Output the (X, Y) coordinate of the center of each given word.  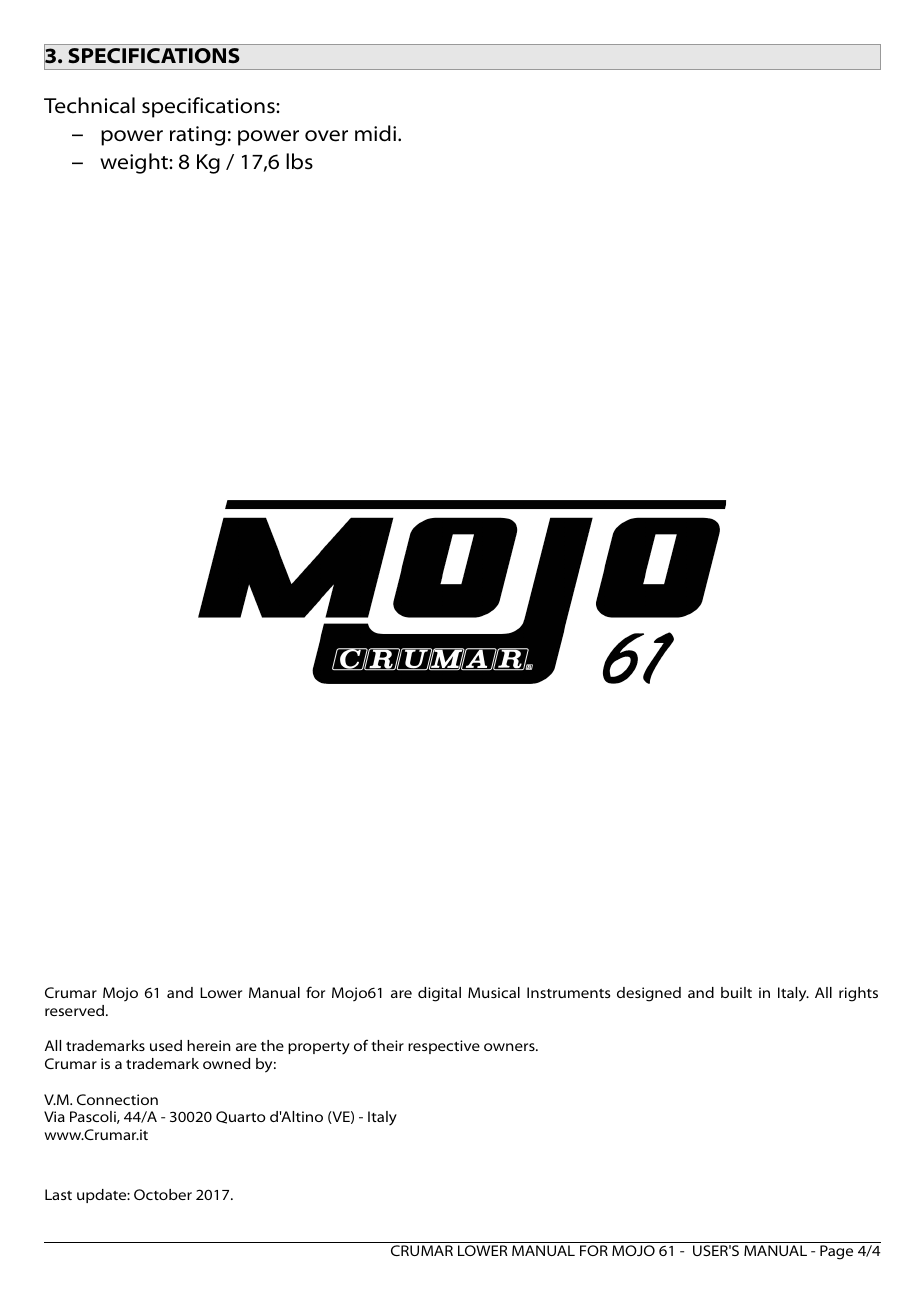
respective (444, 1047)
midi (375, 133)
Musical (494, 992)
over (326, 136)
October (163, 1194)
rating (197, 136)
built (736, 992)
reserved (76, 1010)
